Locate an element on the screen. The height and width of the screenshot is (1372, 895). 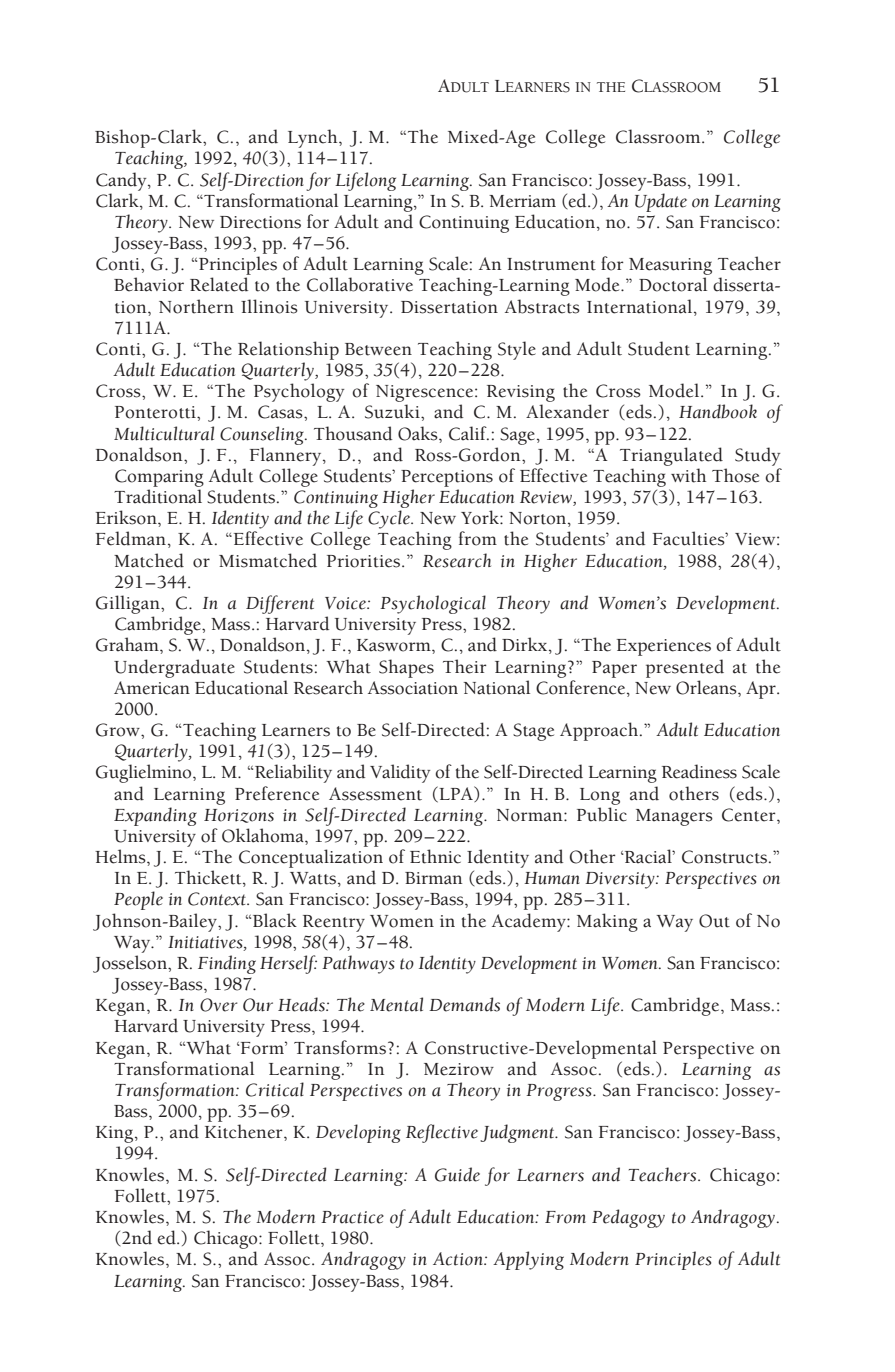
Demands is located at coordinates (464, 1004).
